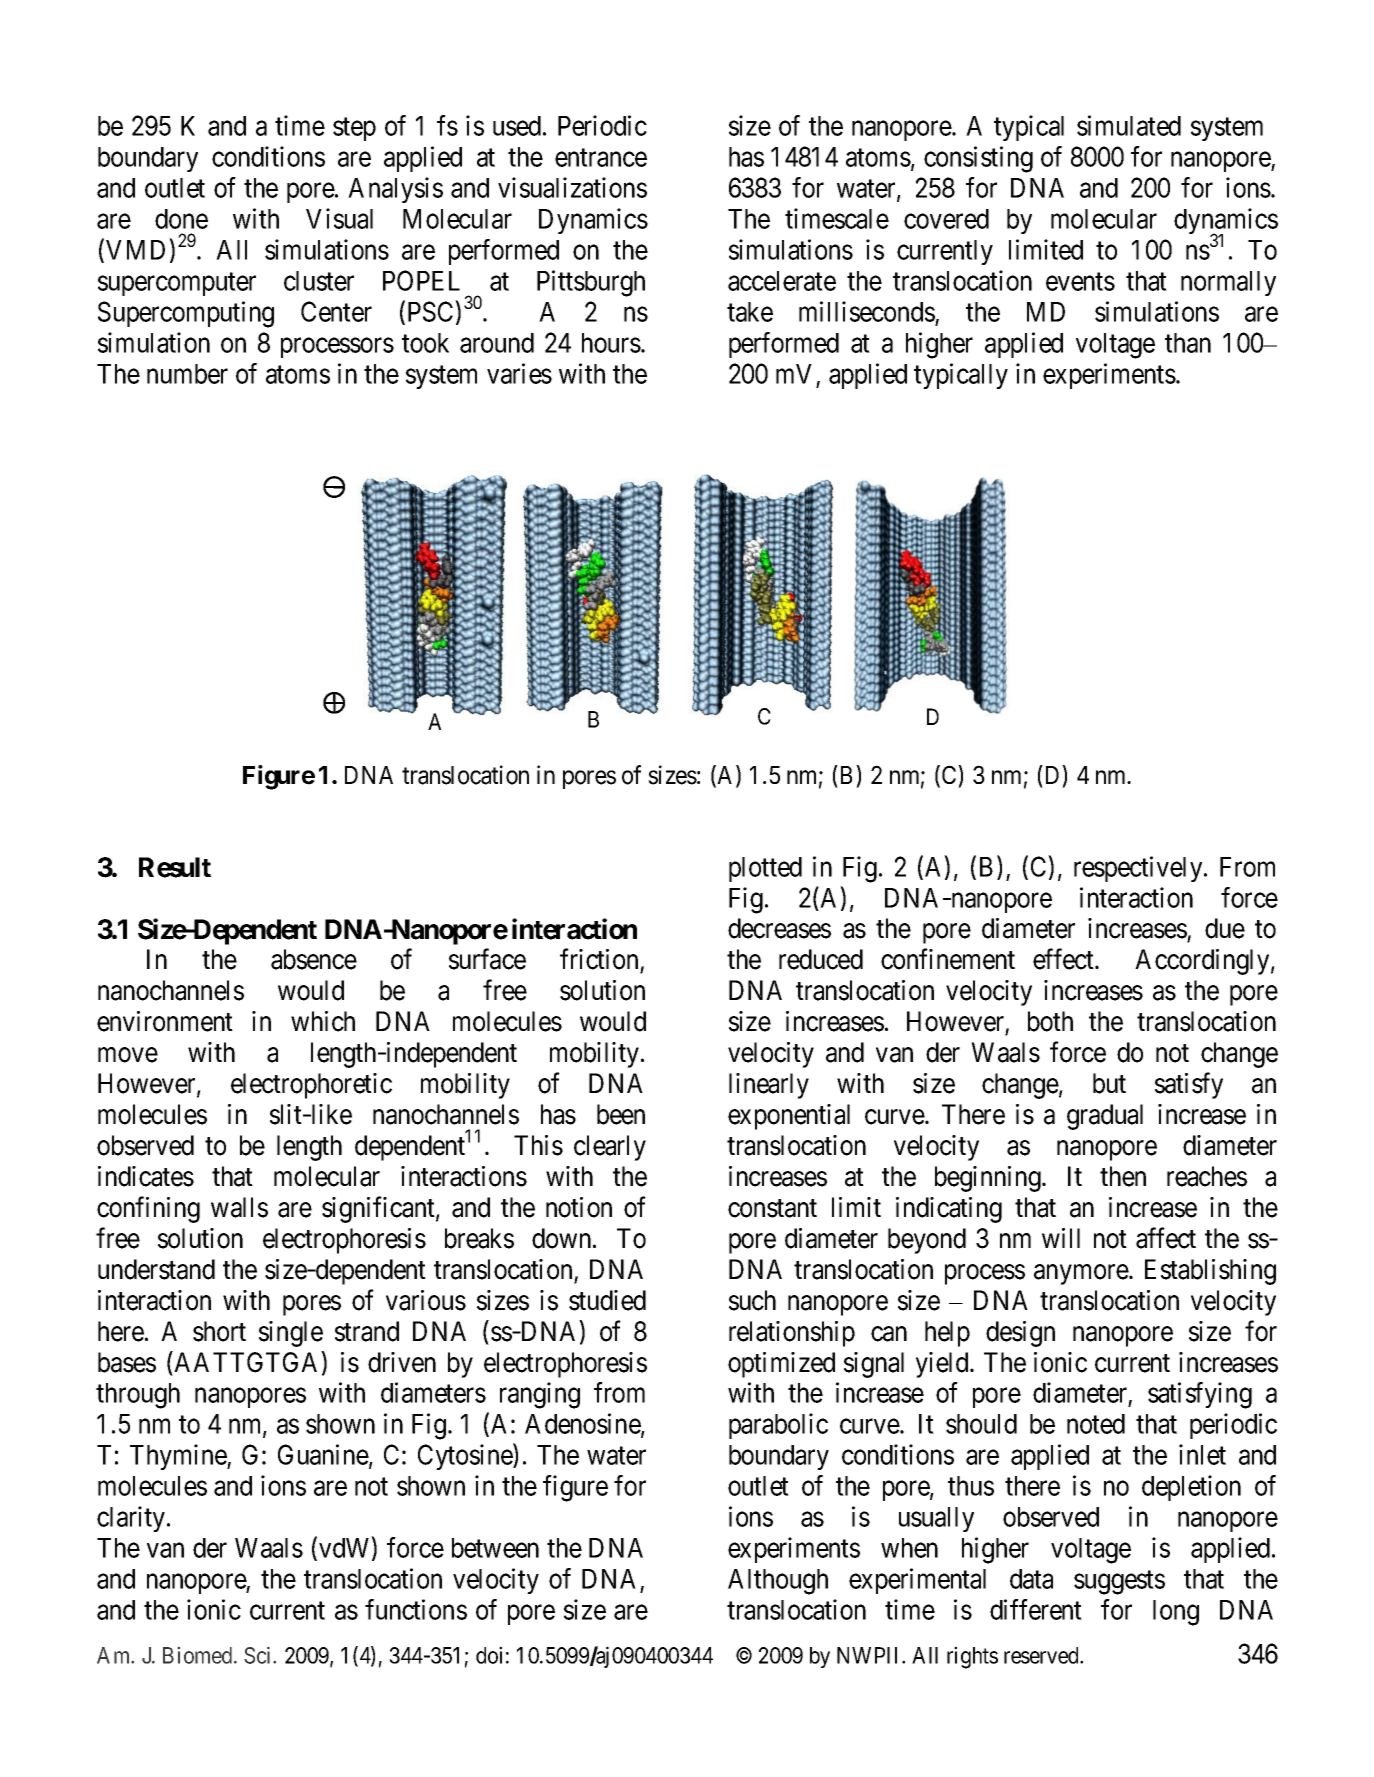  What do you see at coordinates (181, 219) in the screenshot?
I see `done` at bounding box center [181, 219].
